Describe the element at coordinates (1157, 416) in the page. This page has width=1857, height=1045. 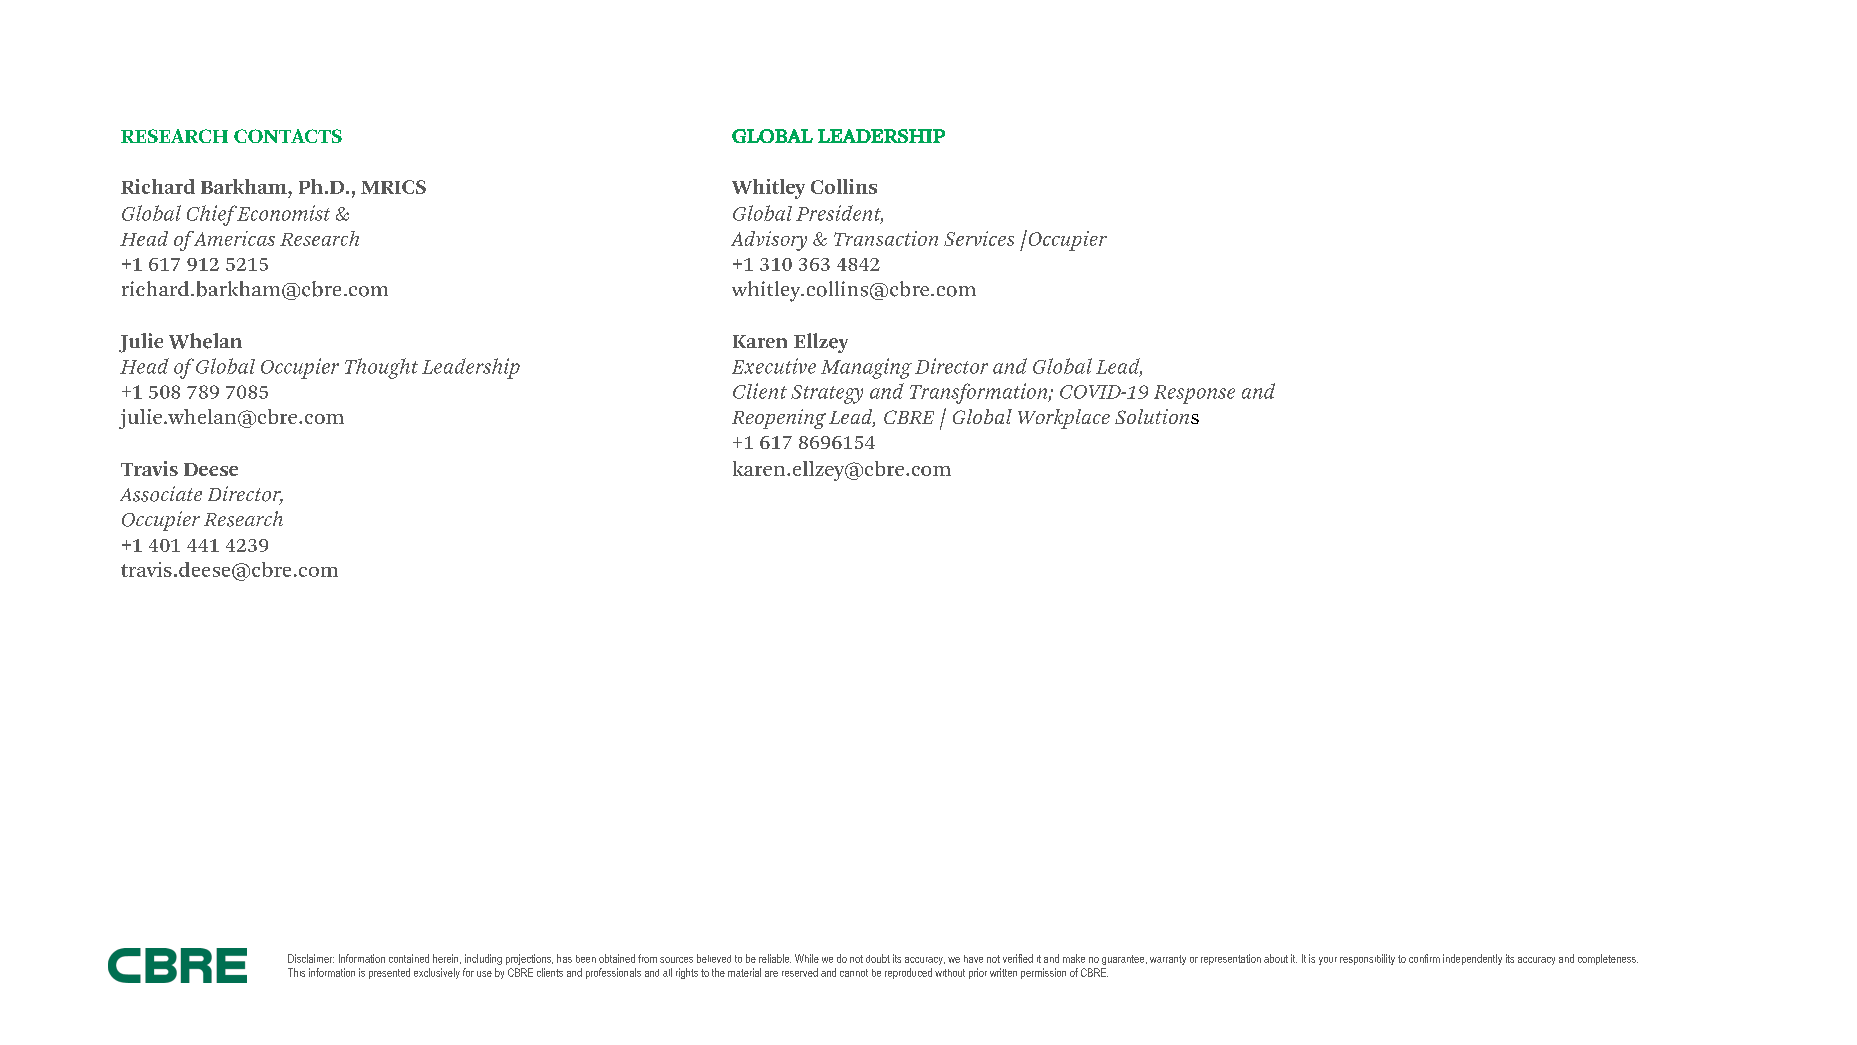
I see `Solutions` at that location.
